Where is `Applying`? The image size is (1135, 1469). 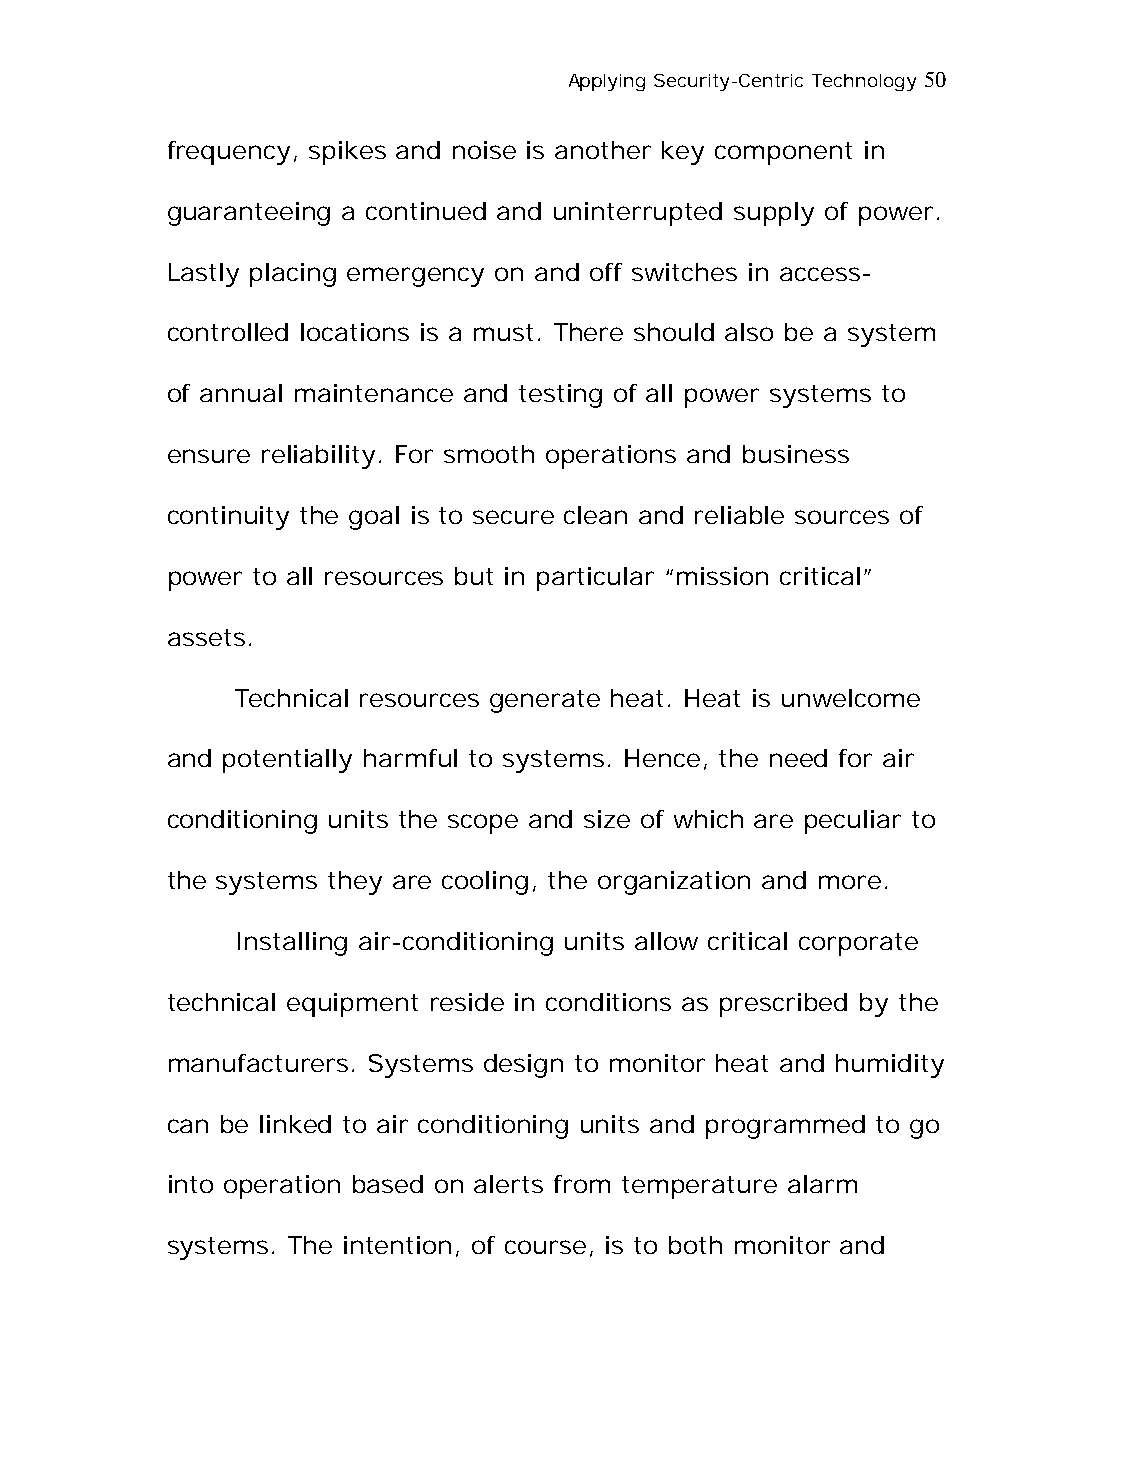 Applying is located at coordinates (607, 82).
